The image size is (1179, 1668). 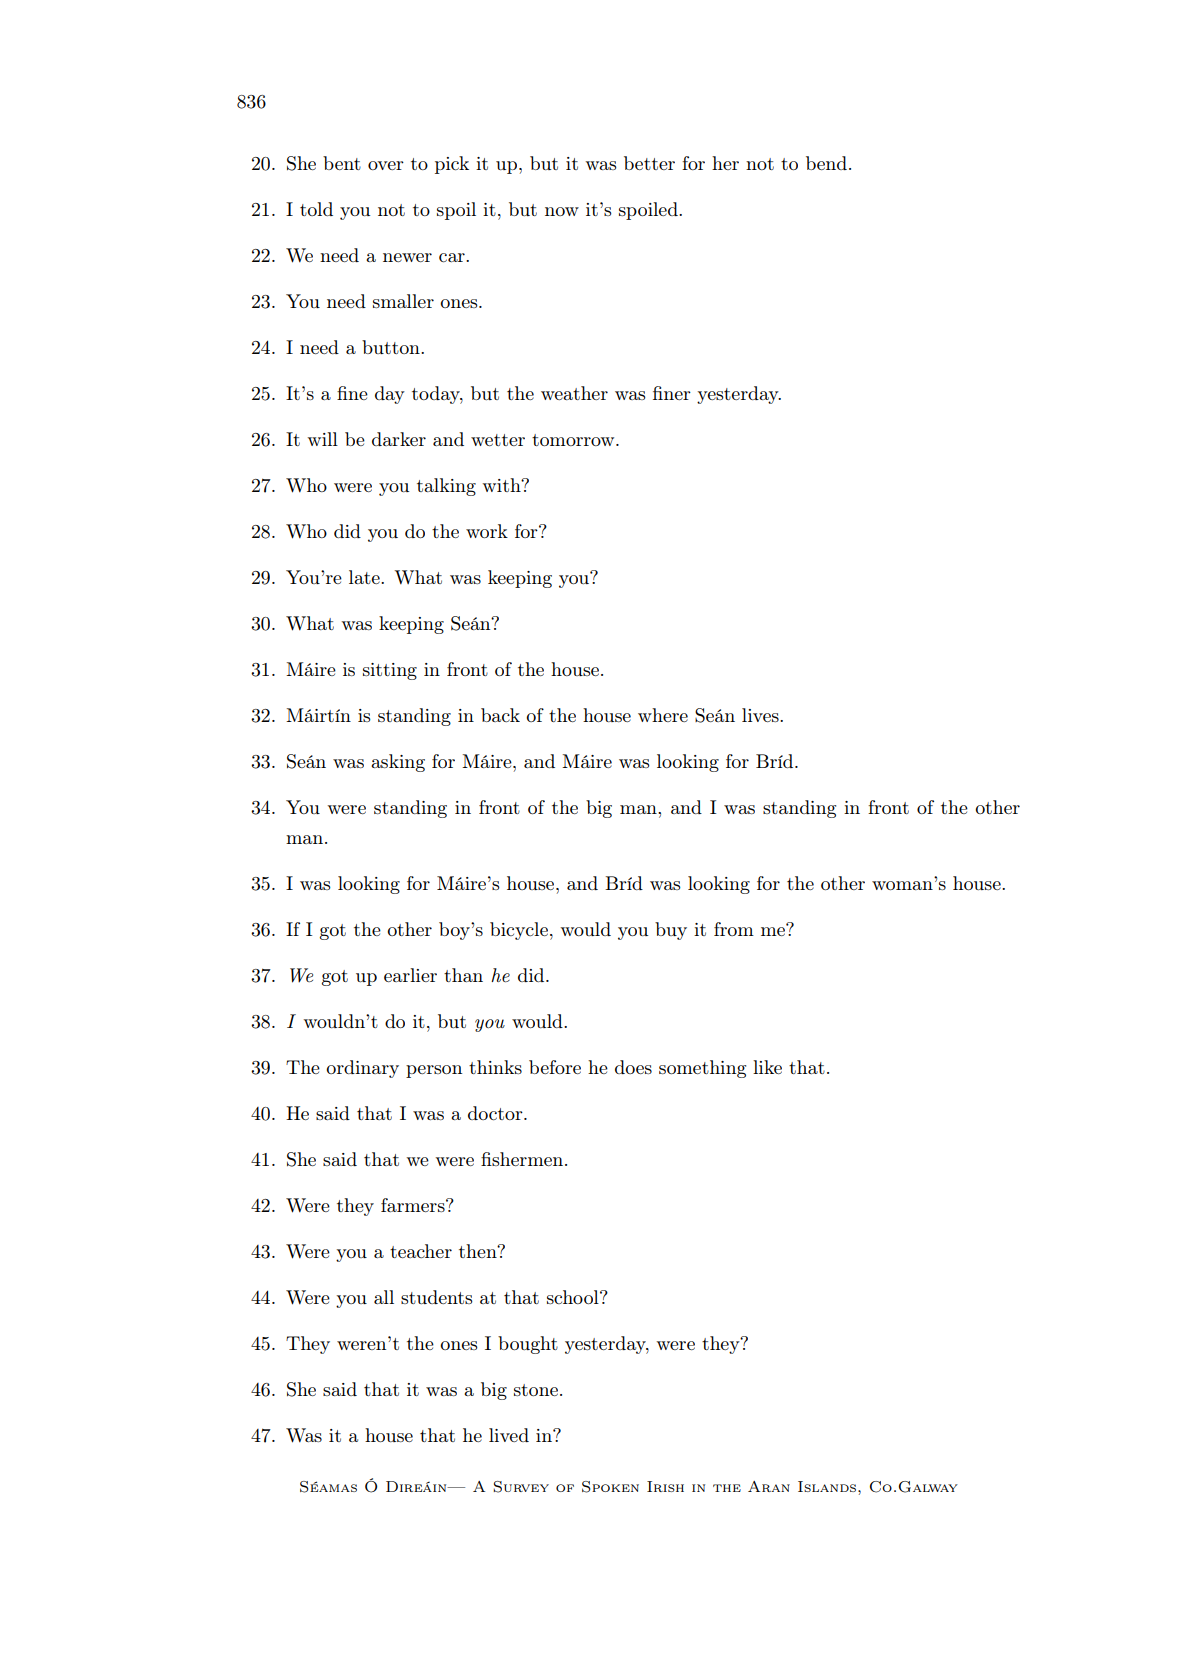 I want to click on lives, so click(x=761, y=715).
